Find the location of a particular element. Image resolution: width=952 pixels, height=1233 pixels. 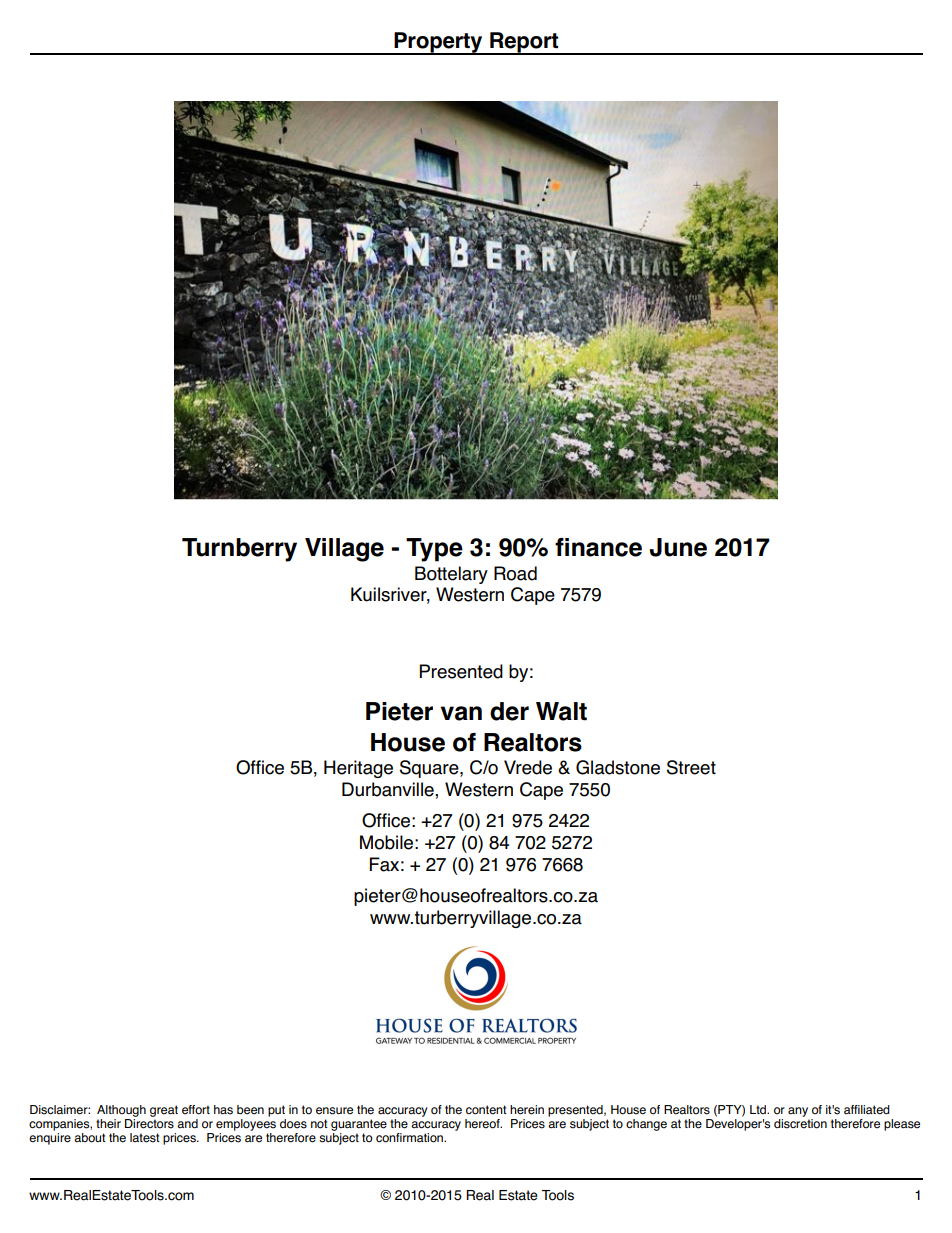

Property is located at coordinates (438, 43).
